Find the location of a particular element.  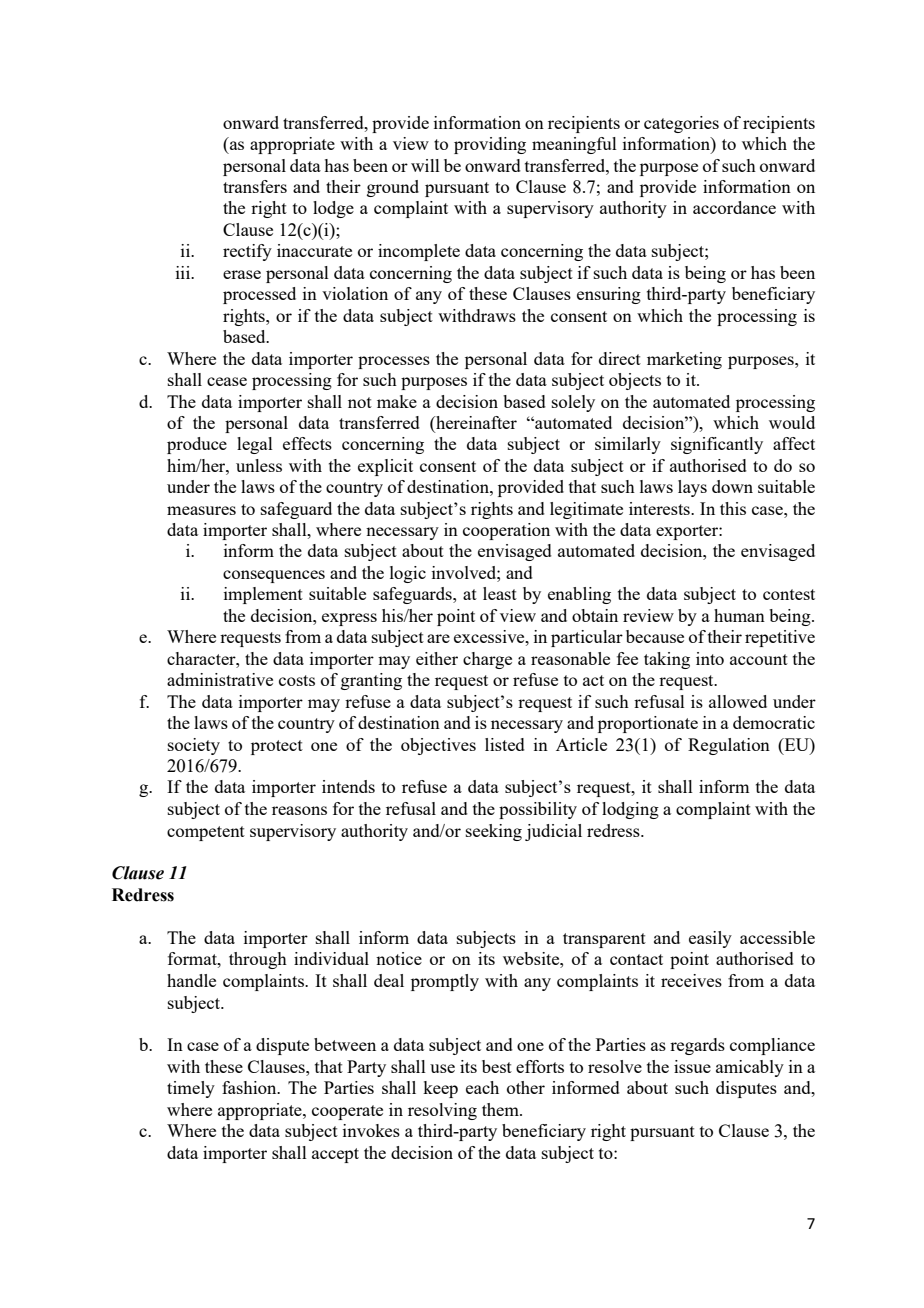

cooperation is located at coordinates (506, 531).
